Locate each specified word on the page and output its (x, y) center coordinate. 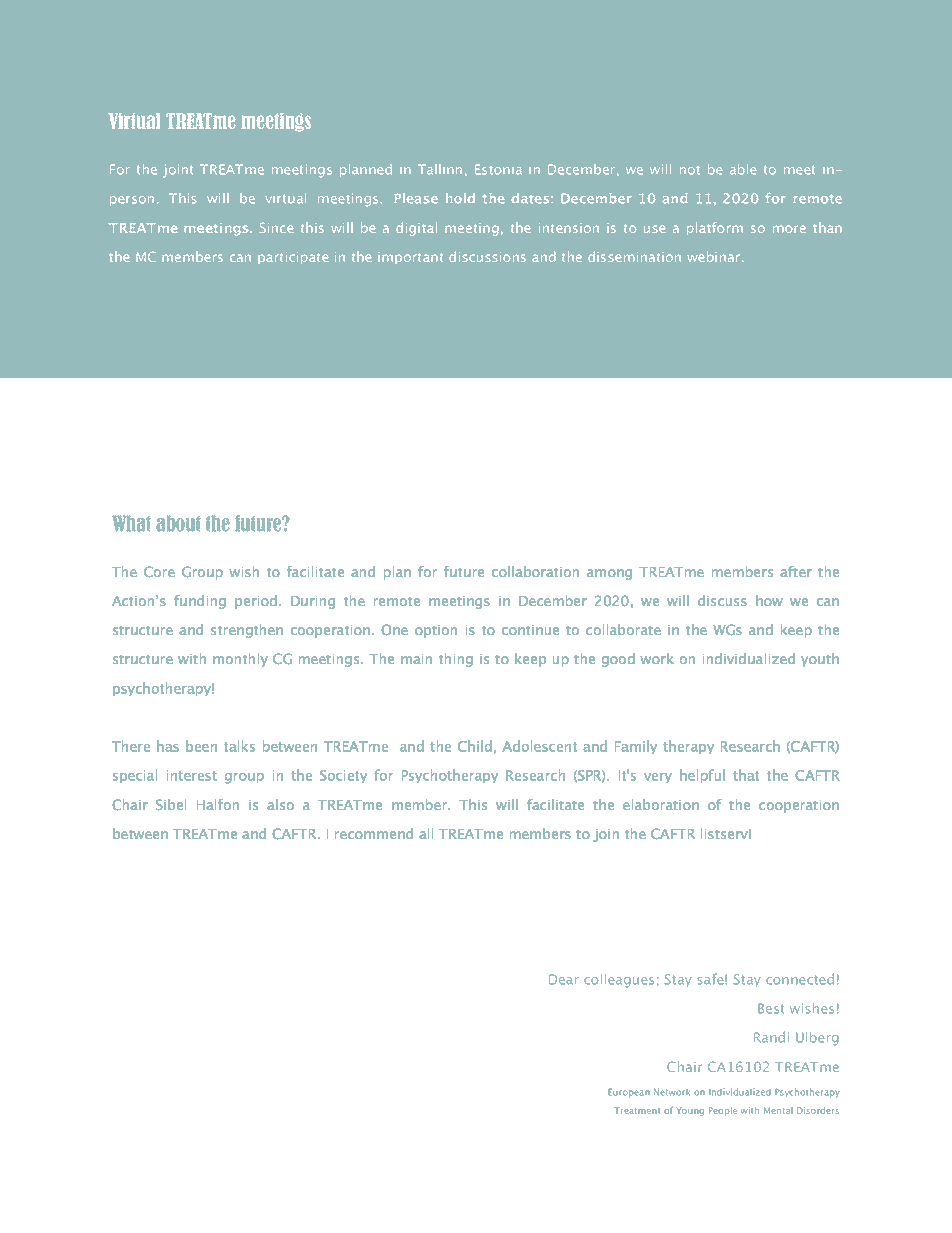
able (743, 169)
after (796, 571)
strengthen (247, 631)
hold (460, 198)
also (280, 804)
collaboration (535, 571)
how (769, 600)
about (178, 523)
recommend (374, 833)
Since (276, 228)
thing (456, 660)
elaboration (661, 804)
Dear (564, 979)
